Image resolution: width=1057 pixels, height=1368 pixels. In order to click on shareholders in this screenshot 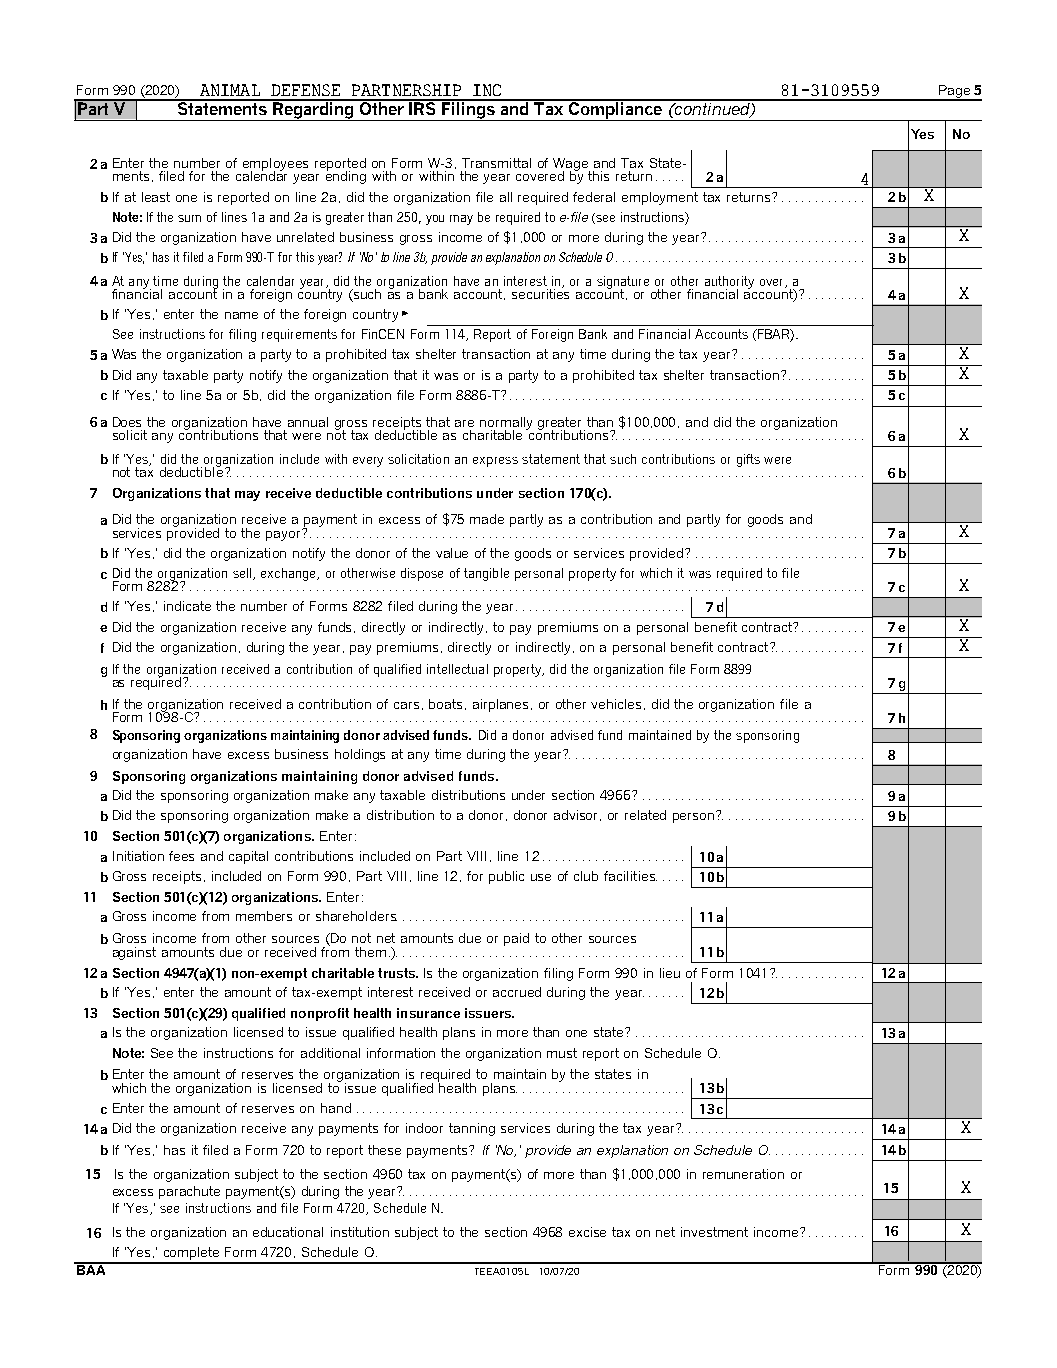, I will do `click(356, 916)`.
